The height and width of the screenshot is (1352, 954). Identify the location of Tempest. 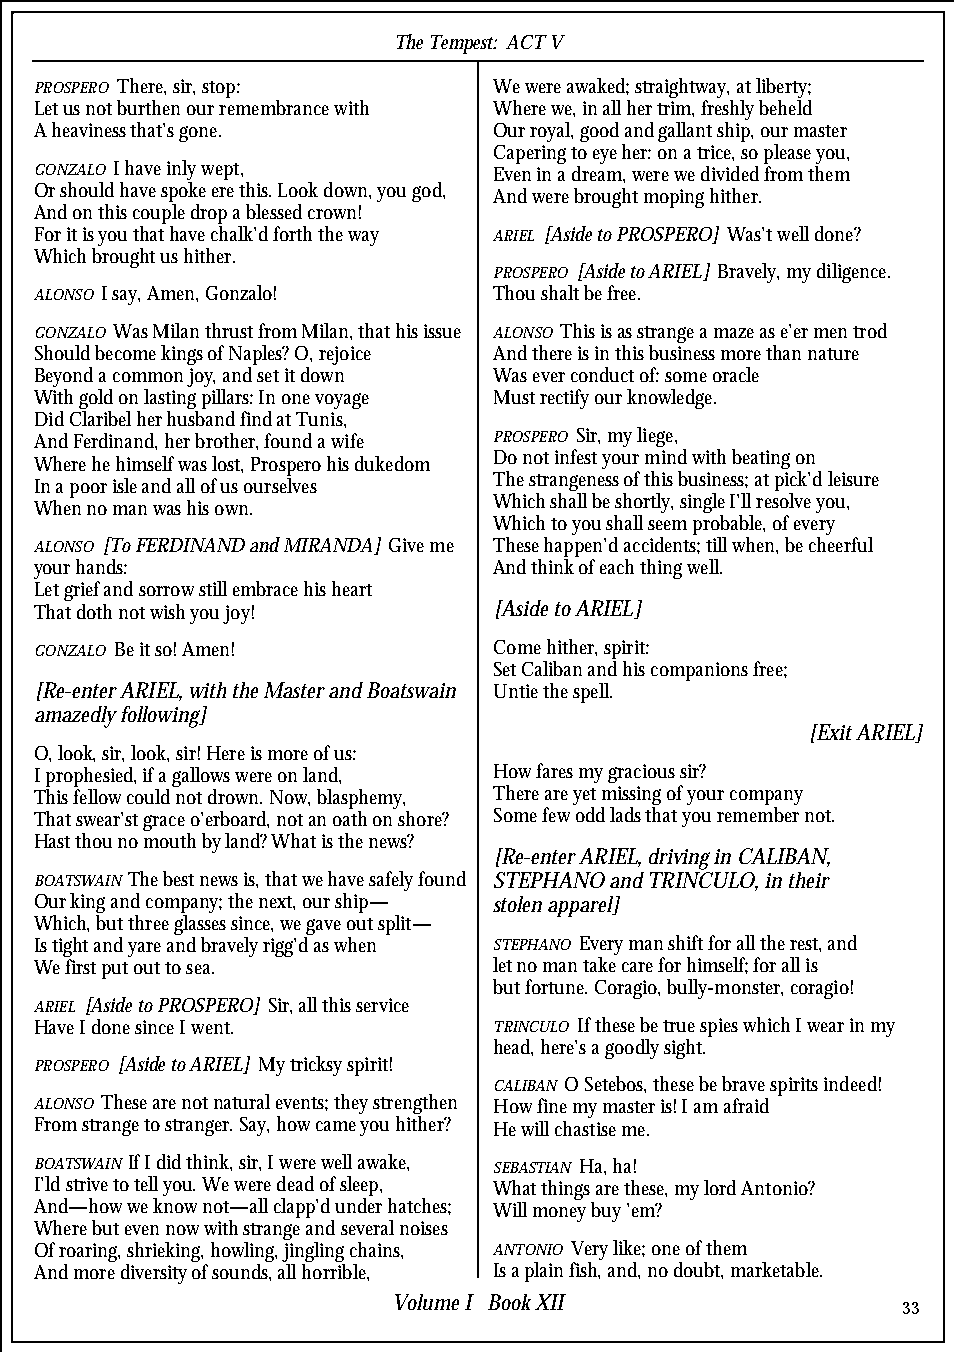
(464, 44).
